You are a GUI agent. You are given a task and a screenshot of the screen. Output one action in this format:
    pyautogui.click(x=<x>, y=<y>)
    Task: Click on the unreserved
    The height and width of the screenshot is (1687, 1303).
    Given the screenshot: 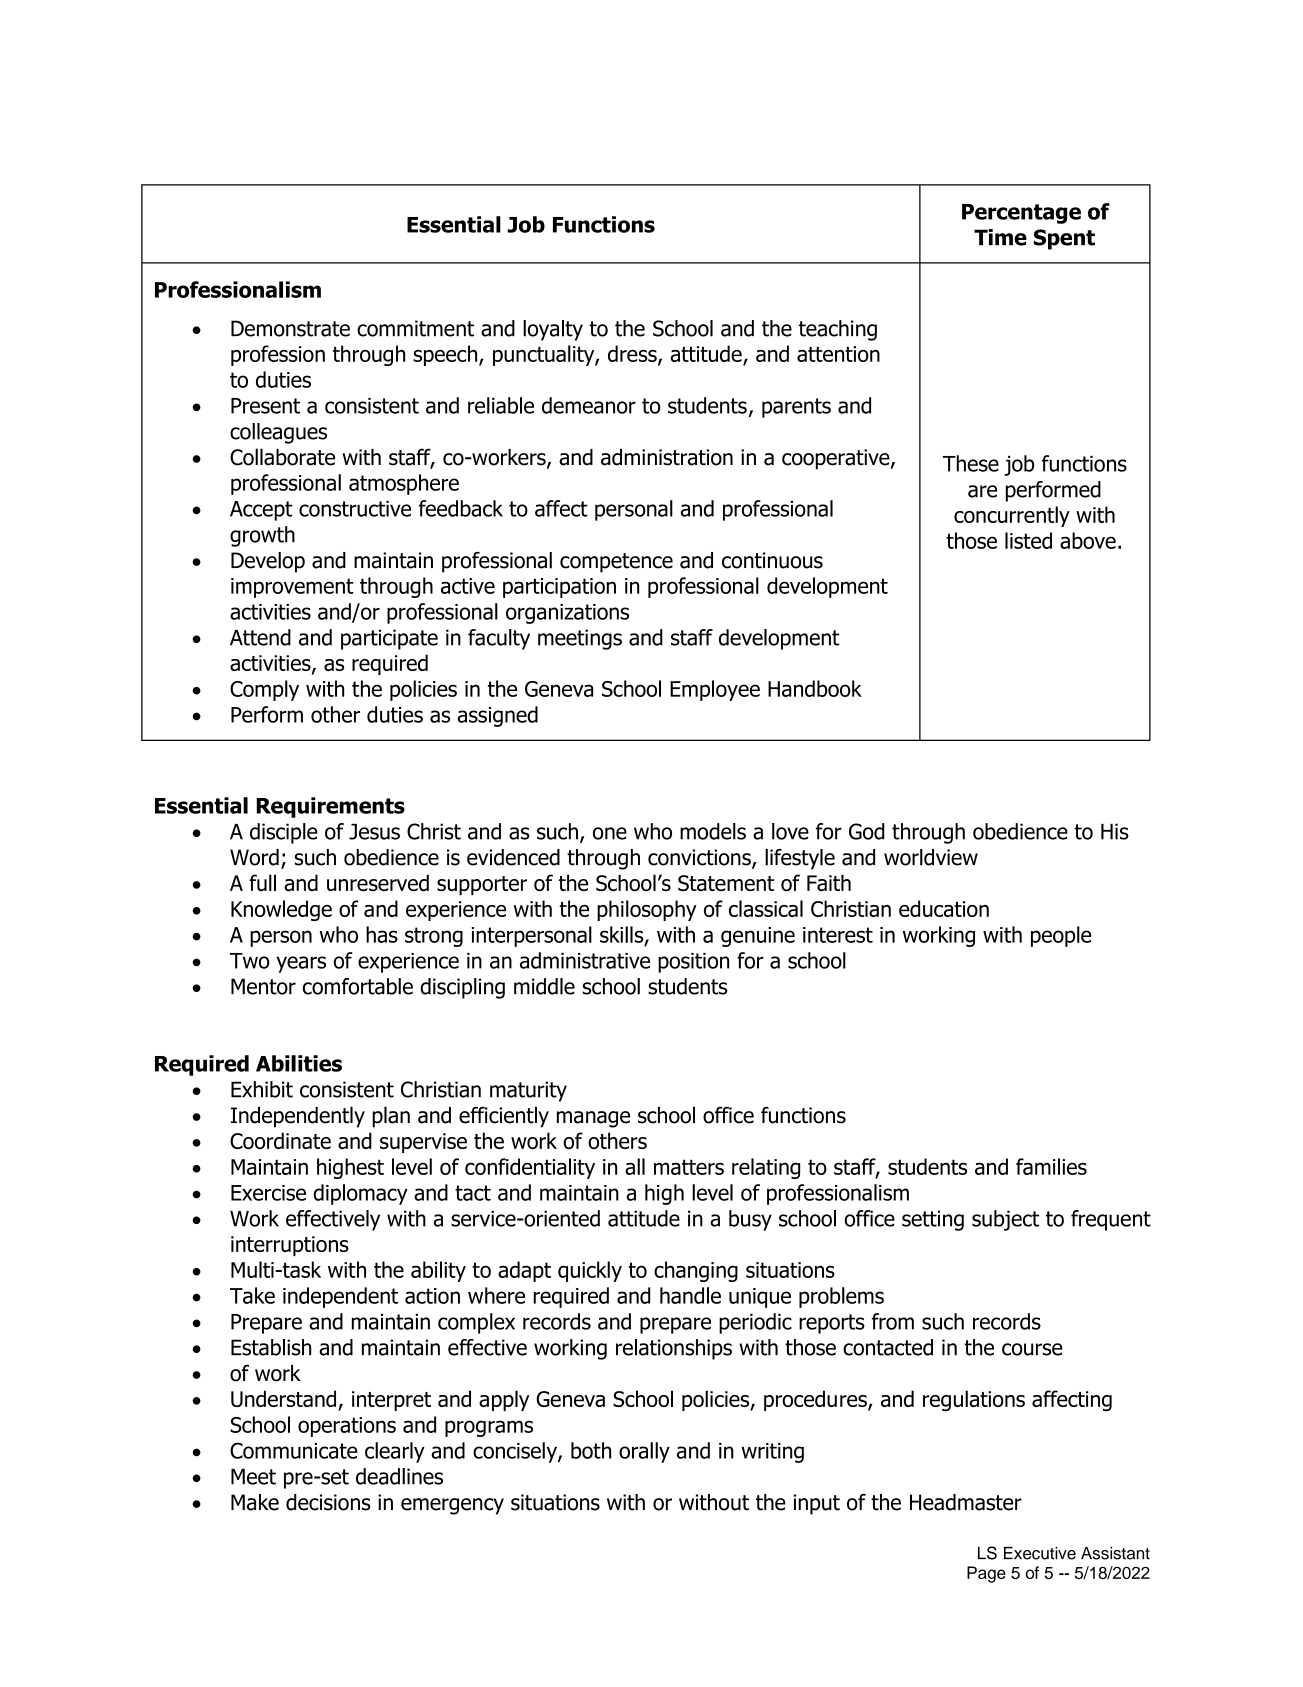 What is the action you would take?
    pyautogui.click(x=378, y=883)
